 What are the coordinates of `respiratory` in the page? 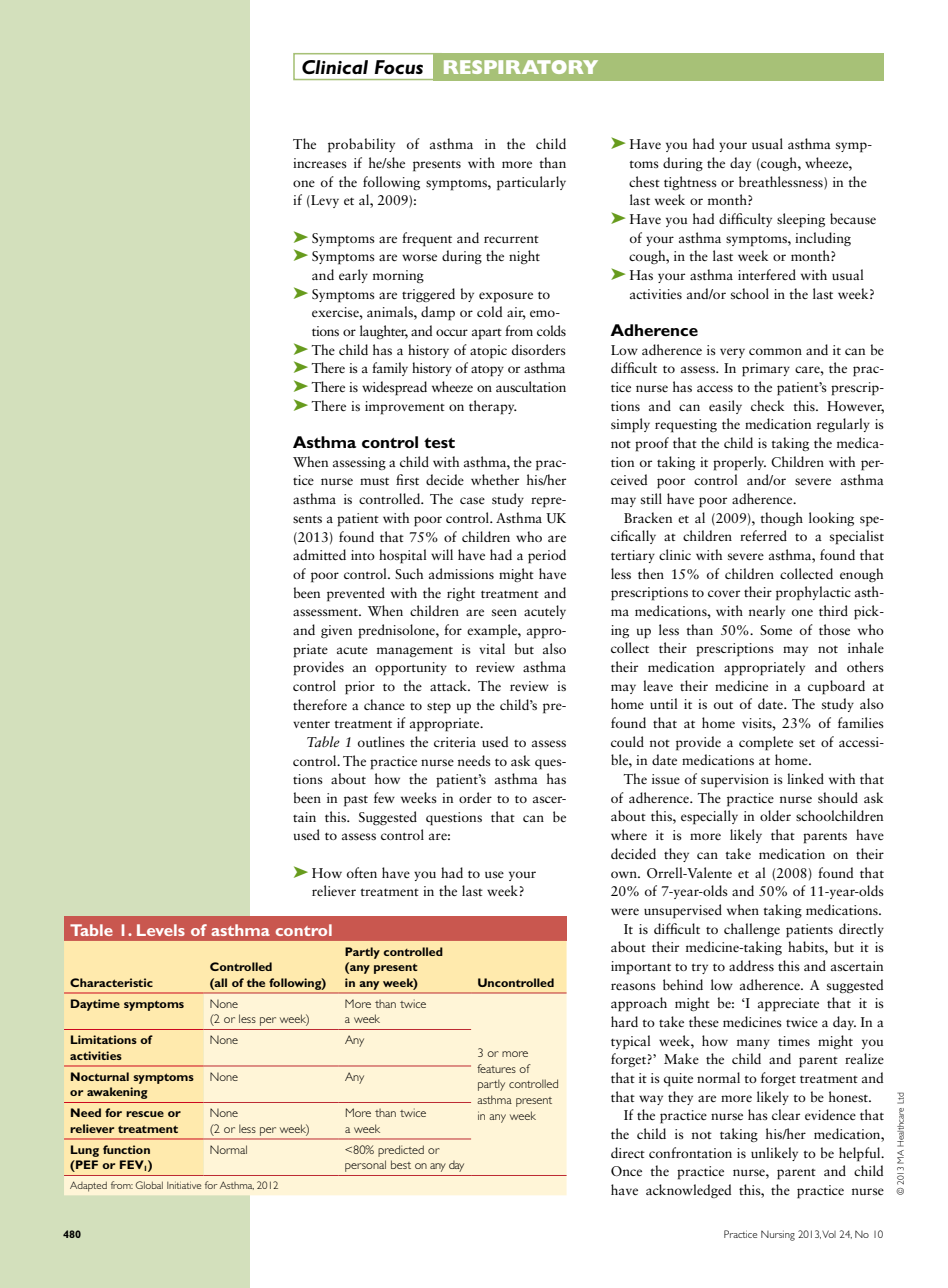 It's located at (521, 67).
